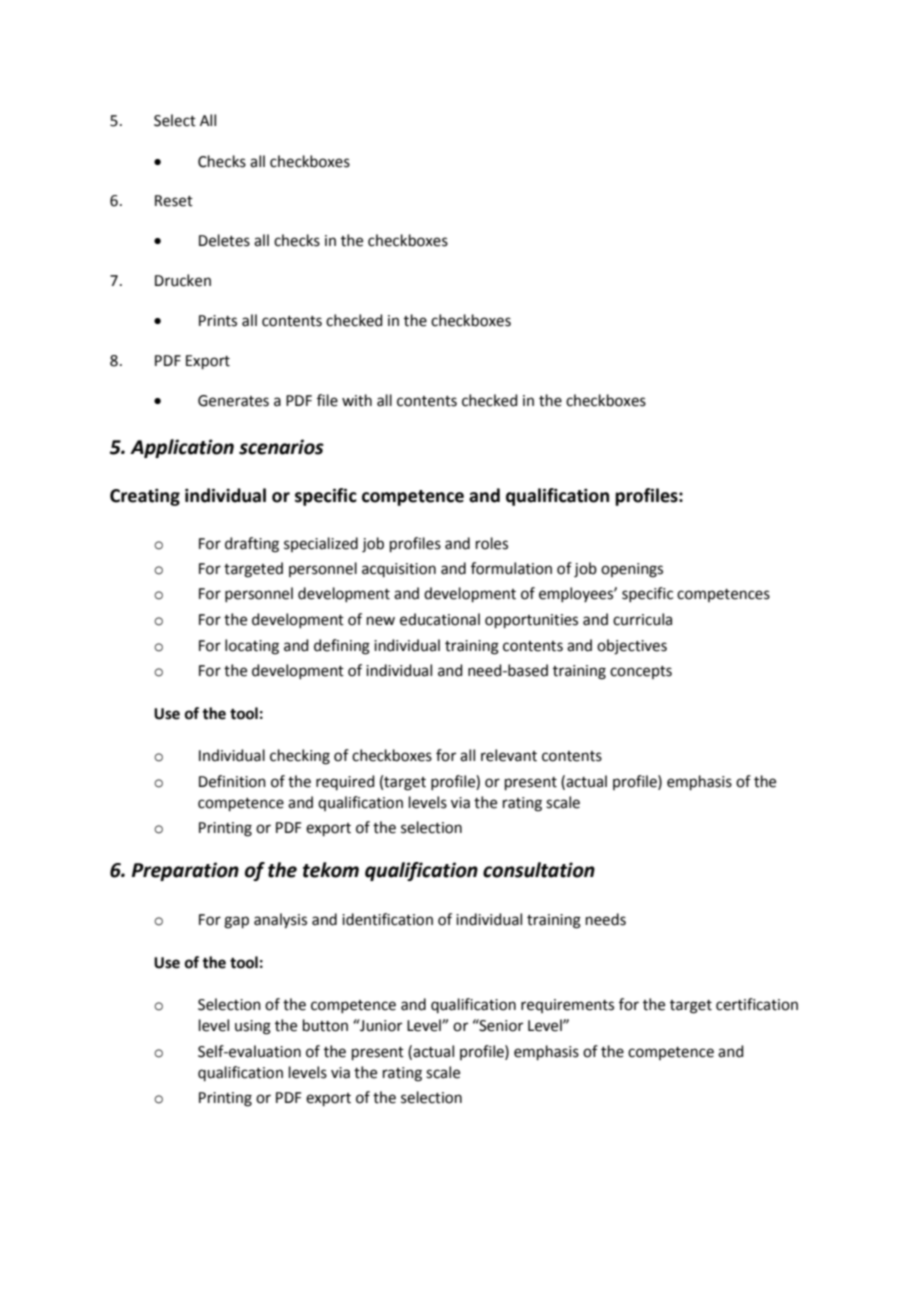  I want to click on Deletes, so click(224, 240).
